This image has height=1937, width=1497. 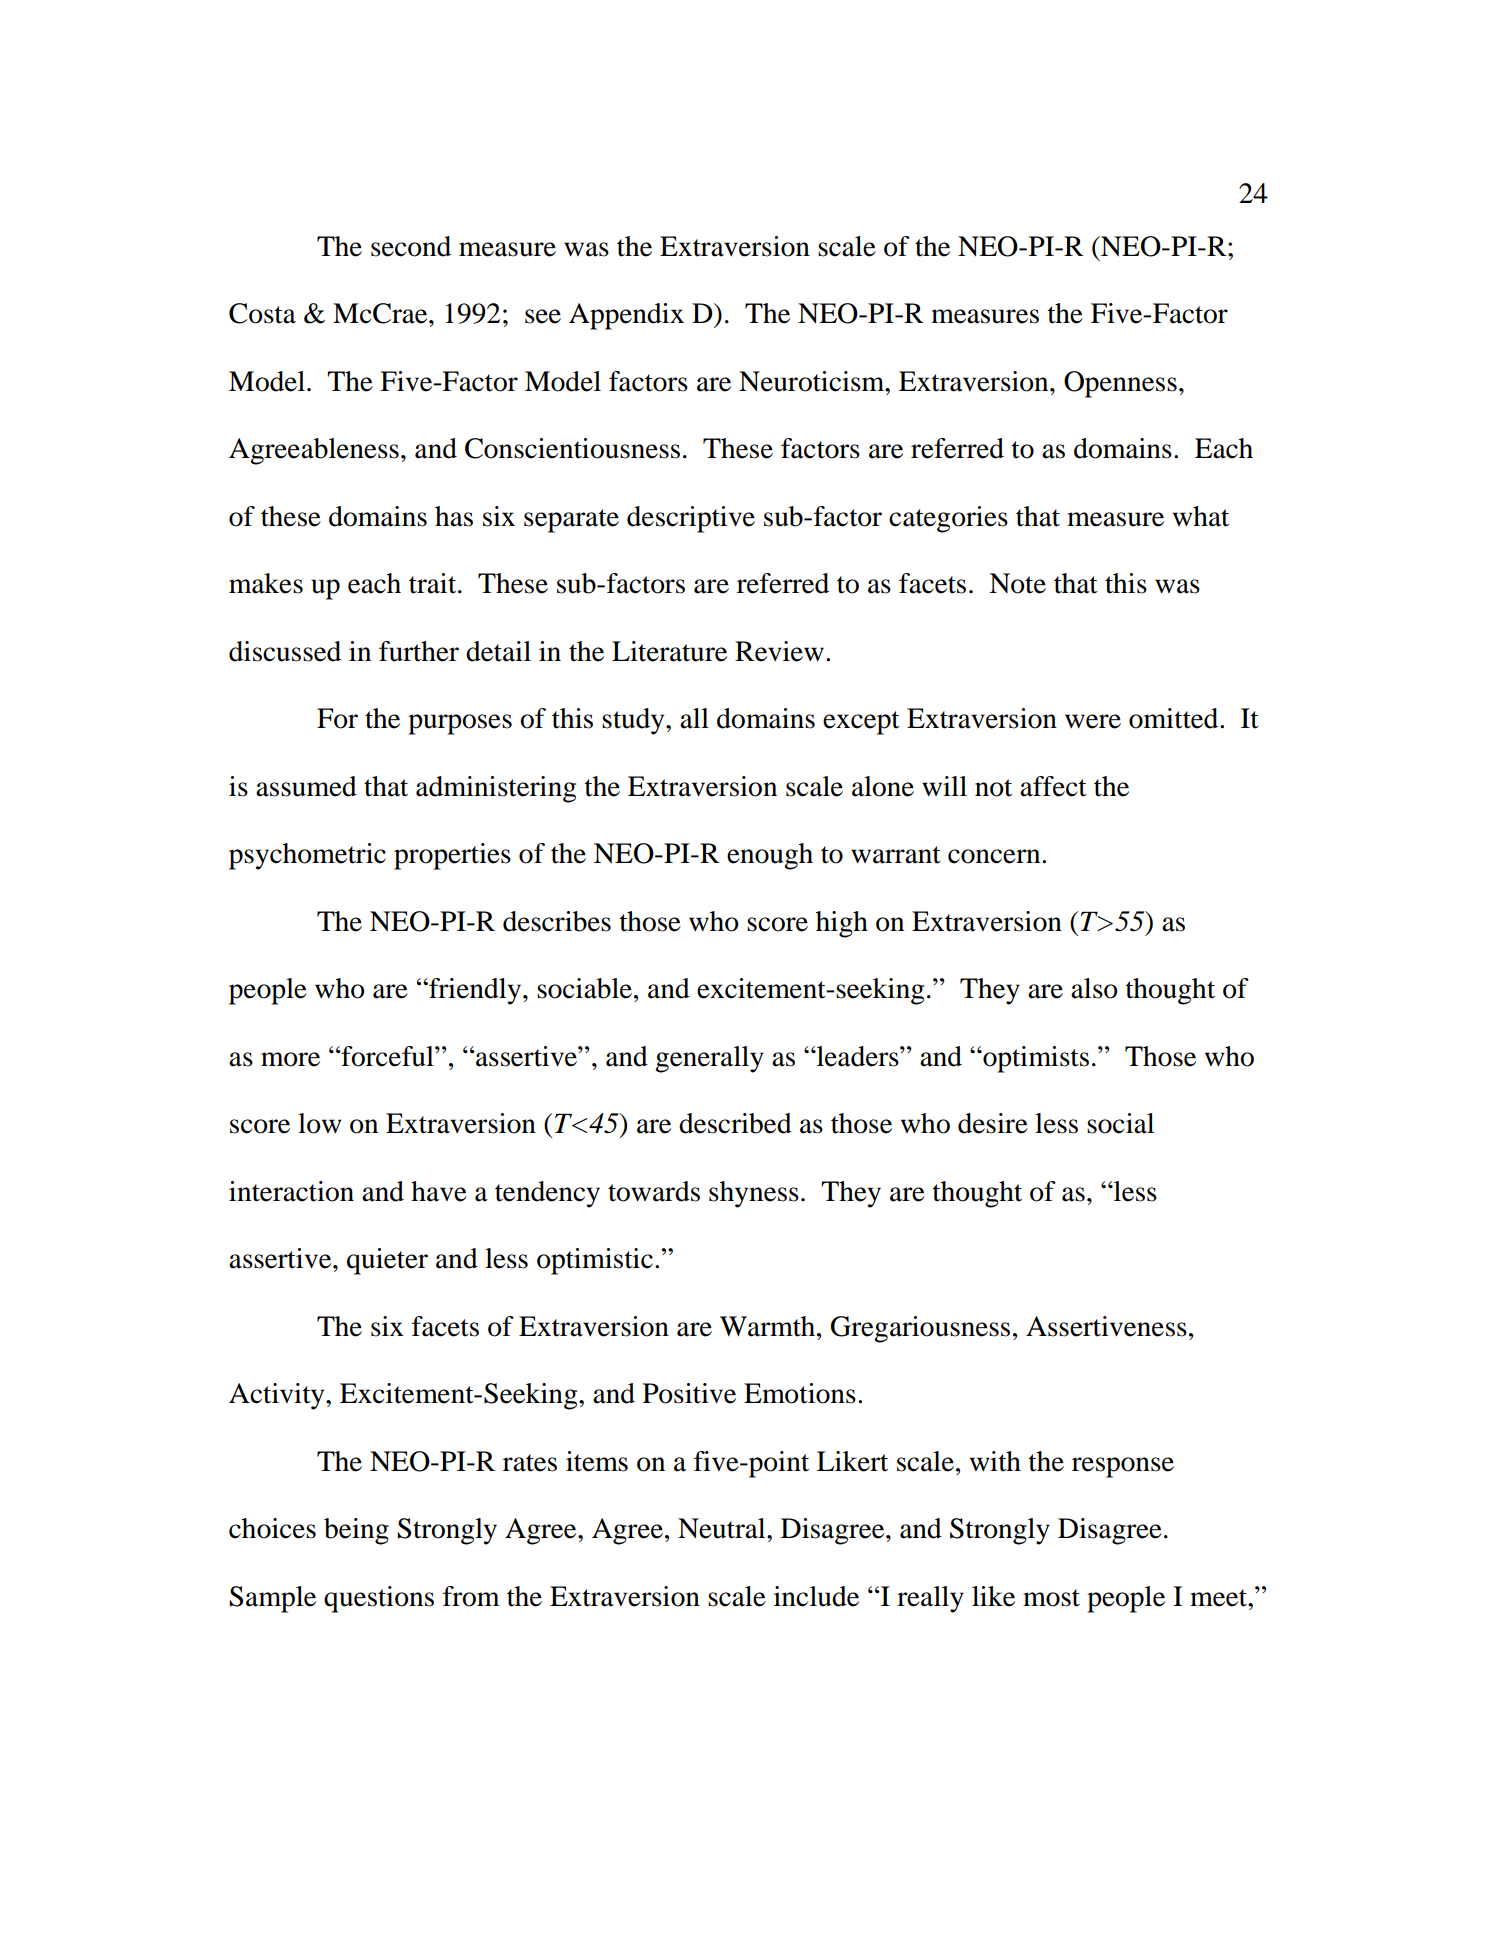 What do you see at coordinates (1120, 1123) in the image?
I see `social` at bounding box center [1120, 1123].
